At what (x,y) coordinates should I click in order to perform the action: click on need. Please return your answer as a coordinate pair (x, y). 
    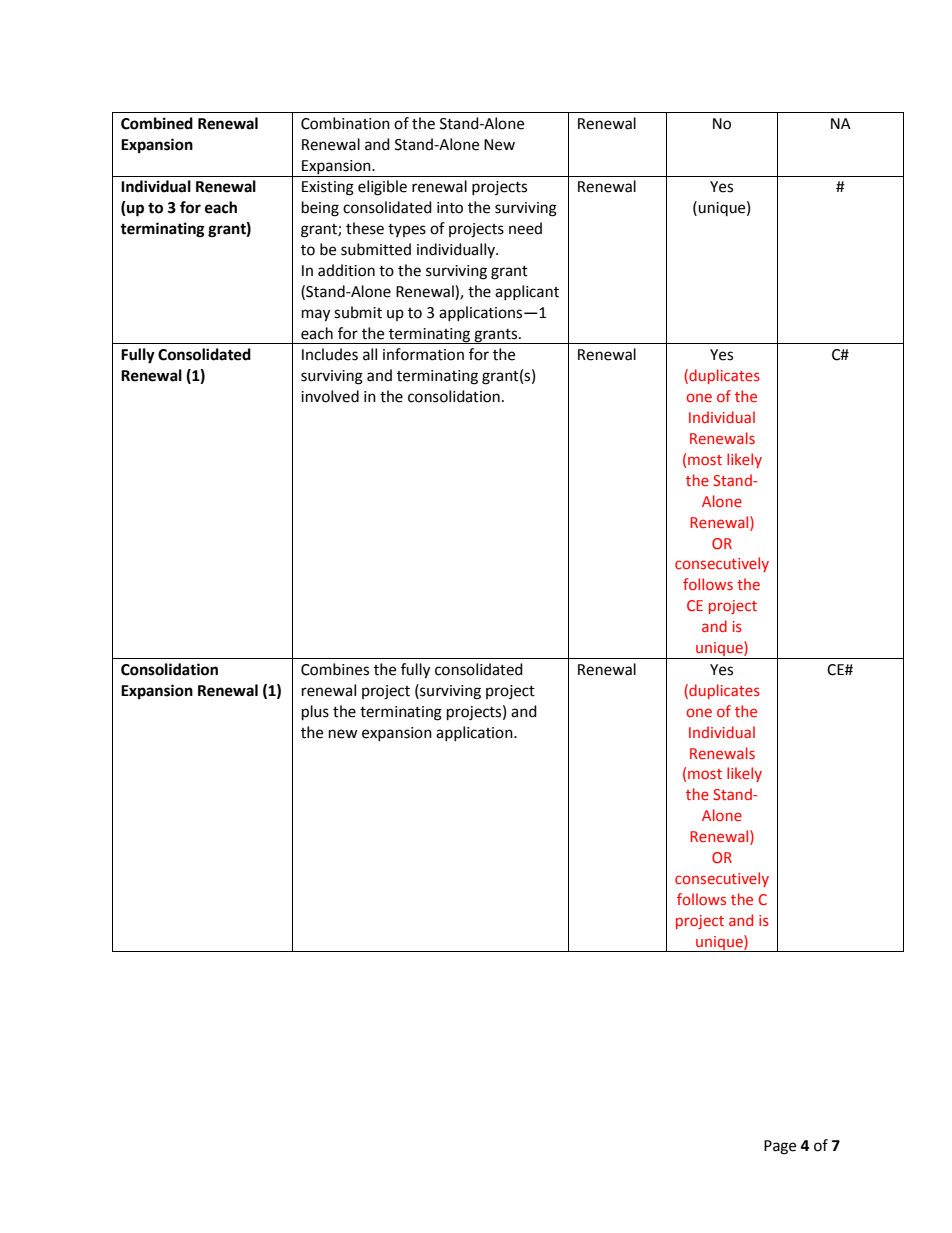
    Looking at the image, I should click on (525, 228).
